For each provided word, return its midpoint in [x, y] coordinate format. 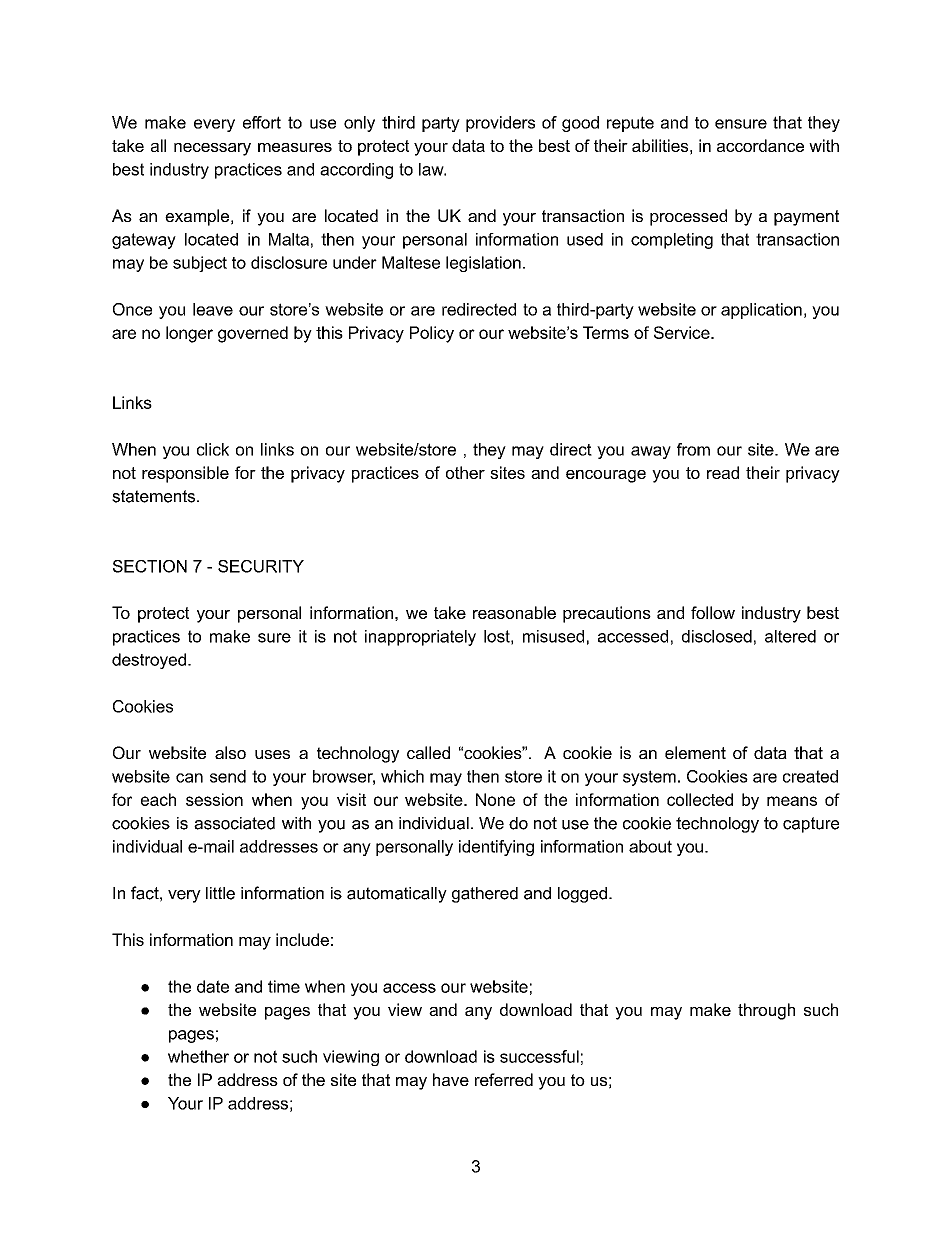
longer [189, 334]
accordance [760, 145]
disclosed [717, 636]
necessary [212, 149]
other [465, 472]
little [220, 893]
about [650, 846]
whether [198, 1056]
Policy [432, 334]
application [761, 311]
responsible [185, 474]
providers [500, 124]
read [723, 472]
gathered [485, 895]
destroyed [149, 661]
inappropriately [420, 638]
